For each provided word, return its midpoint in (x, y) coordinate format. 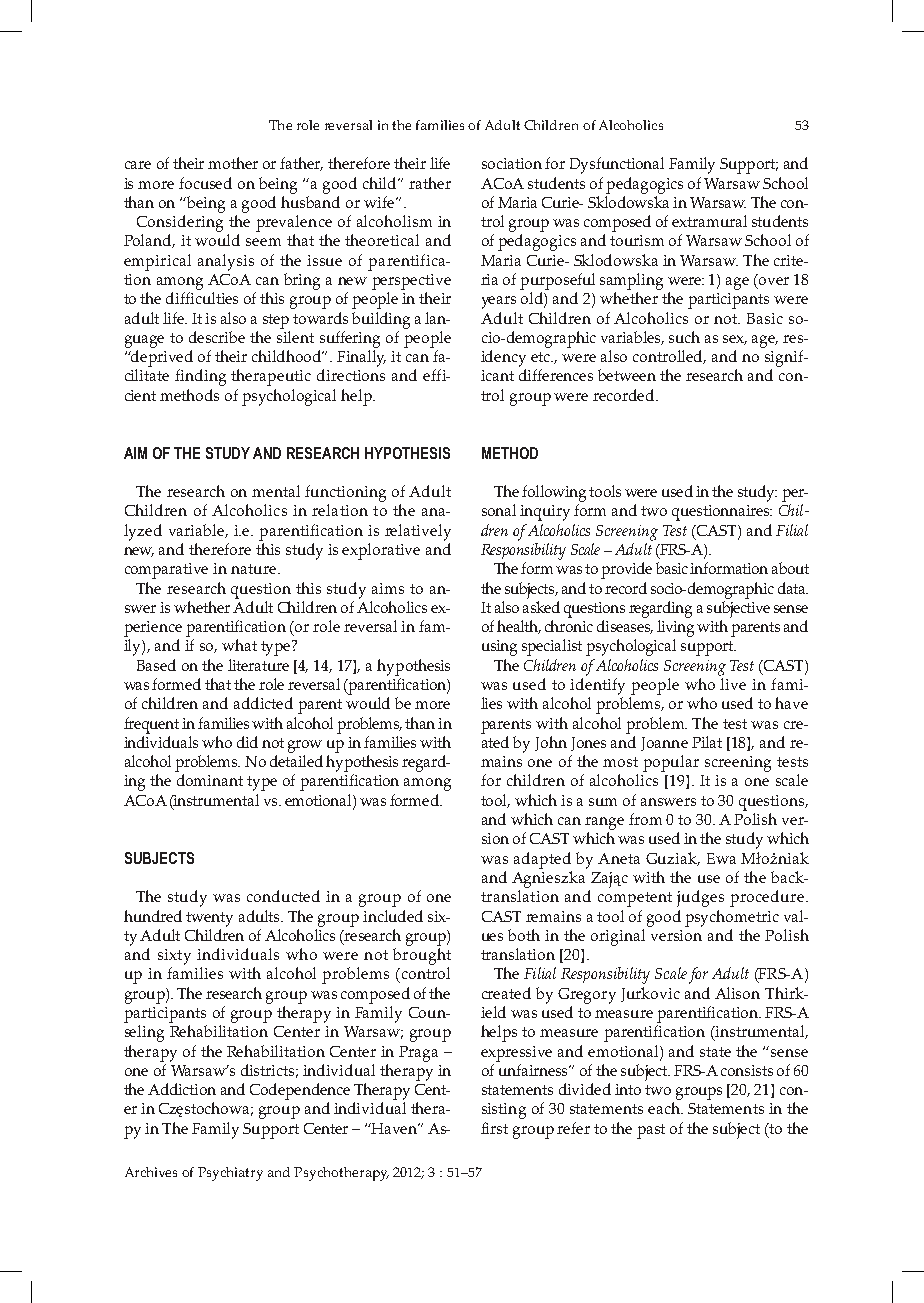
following (554, 493)
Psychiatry (230, 1174)
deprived (161, 358)
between (627, 375)
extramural (709, 221)
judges (700, 898)
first (494, 1128)
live (733, 684)
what (239, 645)
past (651, 1131)
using (499, 648)
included (393, 916)
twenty (209, 919)
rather (430, 183)
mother (233, 163)
